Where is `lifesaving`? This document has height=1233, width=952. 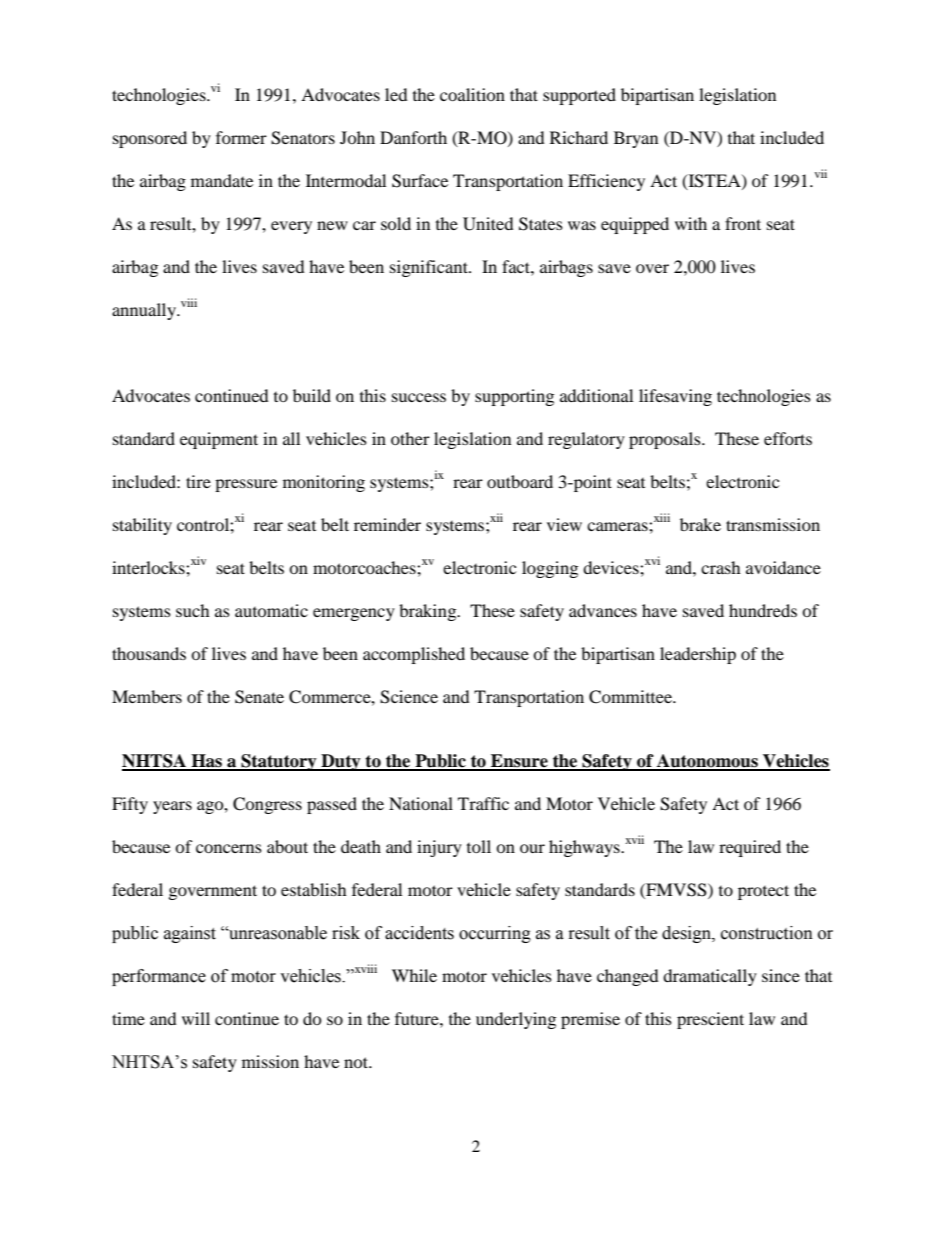 lifesaving is located at coordinates (675, 397).
